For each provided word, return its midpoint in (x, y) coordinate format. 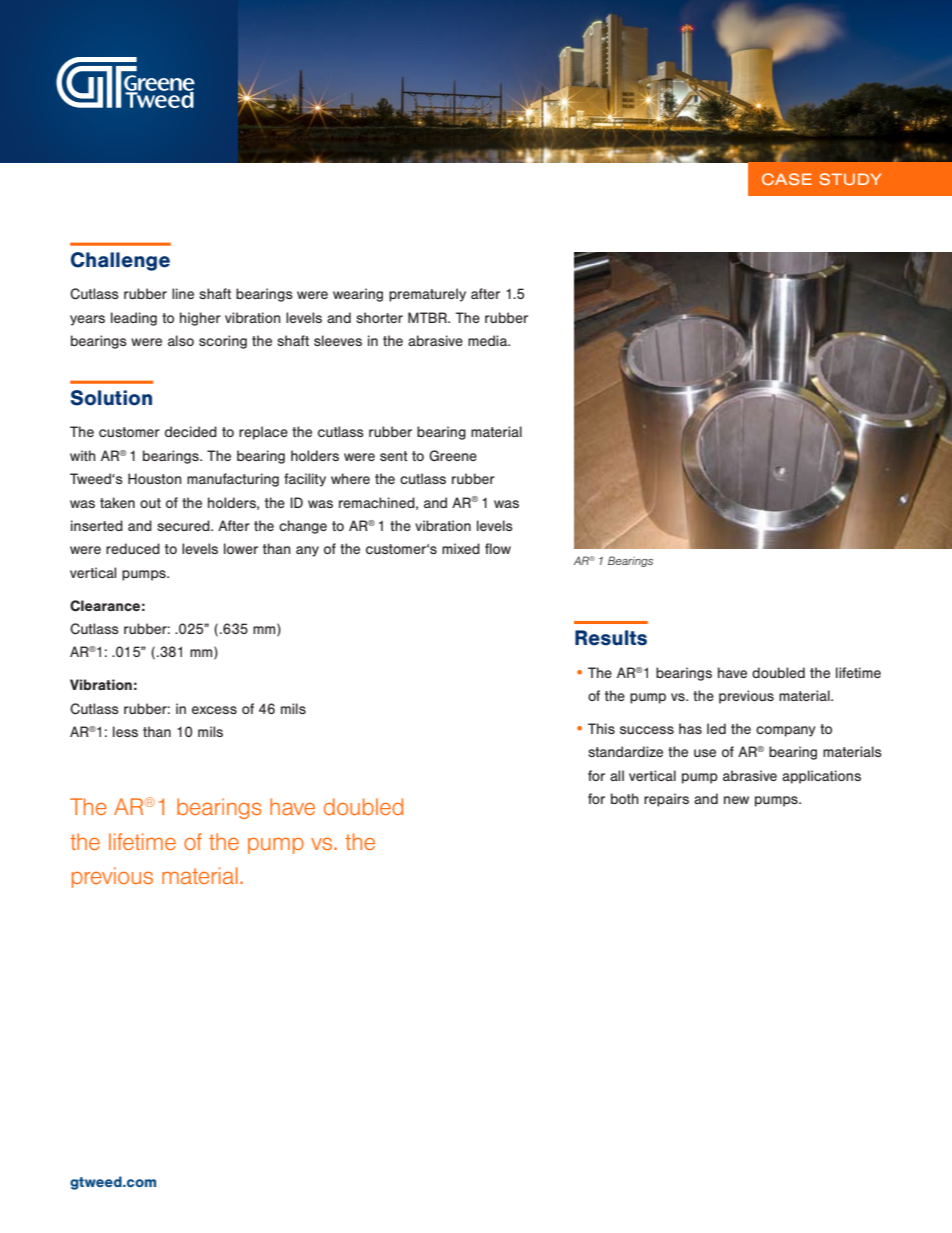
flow (498, 548)
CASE (787, 179)
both (625, 798)
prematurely (427, 295)
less (125, 731)
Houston (155, 478)
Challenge (120, 261)
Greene (453, 455)
